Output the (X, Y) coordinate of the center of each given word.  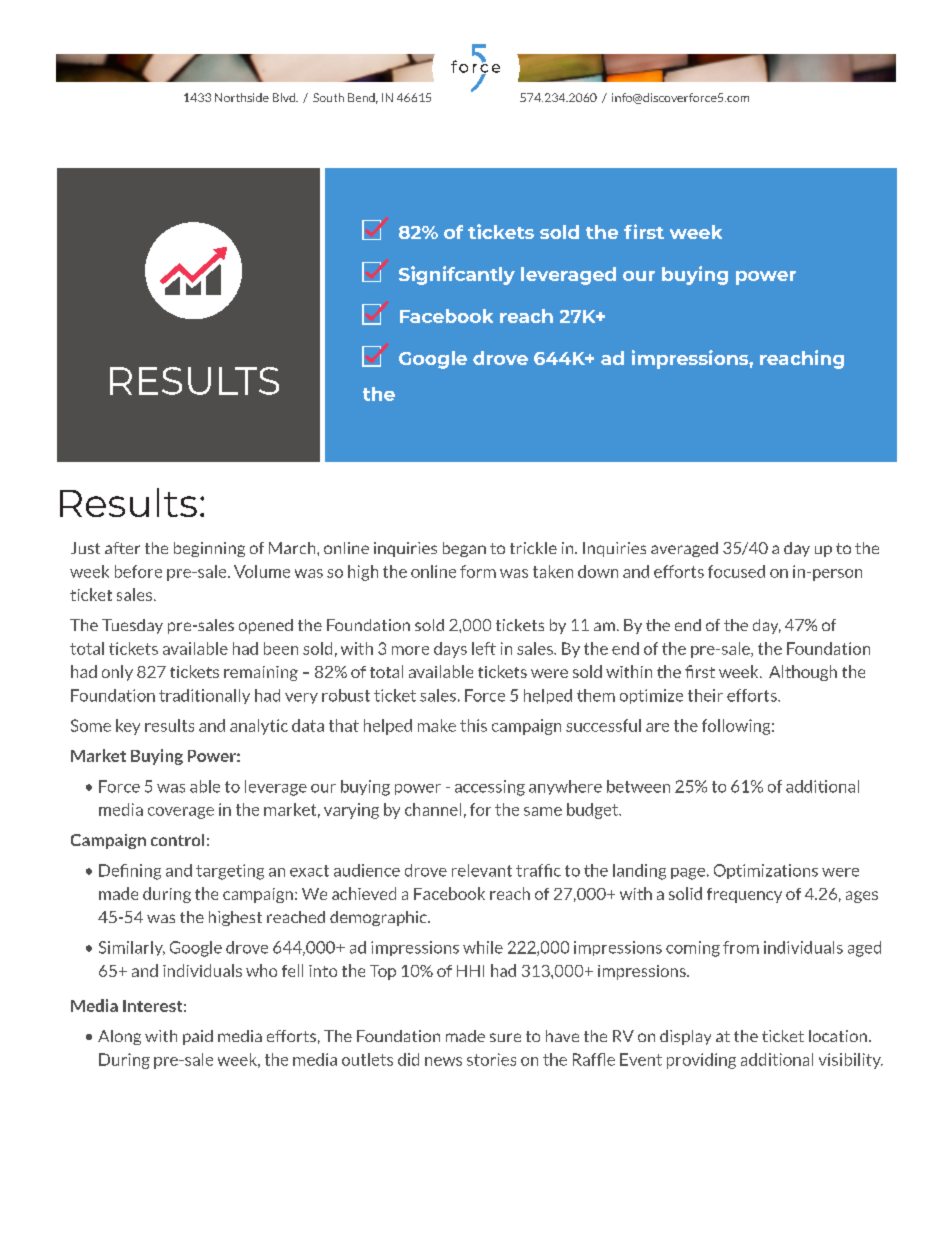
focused (736, 571)
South (328, 97)
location (838, 1036)
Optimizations (766, 871)
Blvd (285, 97)
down (598, 571)
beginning (209, 549)
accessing (490, 788)
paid (198, 1037)
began (464, 549)
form (478, 571)
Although (803, 673)
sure (505, 1037)
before (138, 571)
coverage (181, 813)
